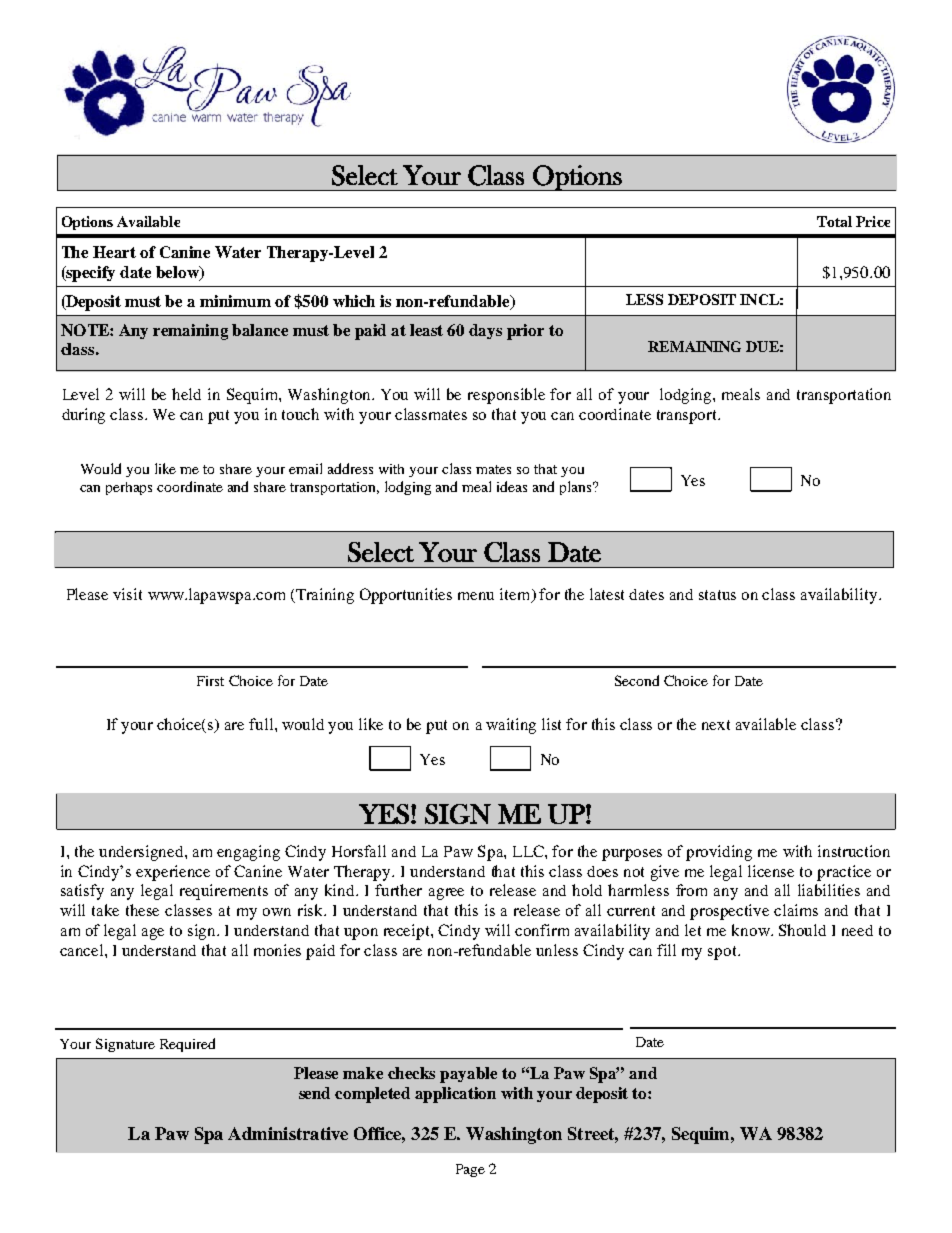 This screenshot has height=1233, width=952. I want to click on days, so click(485, 331).
